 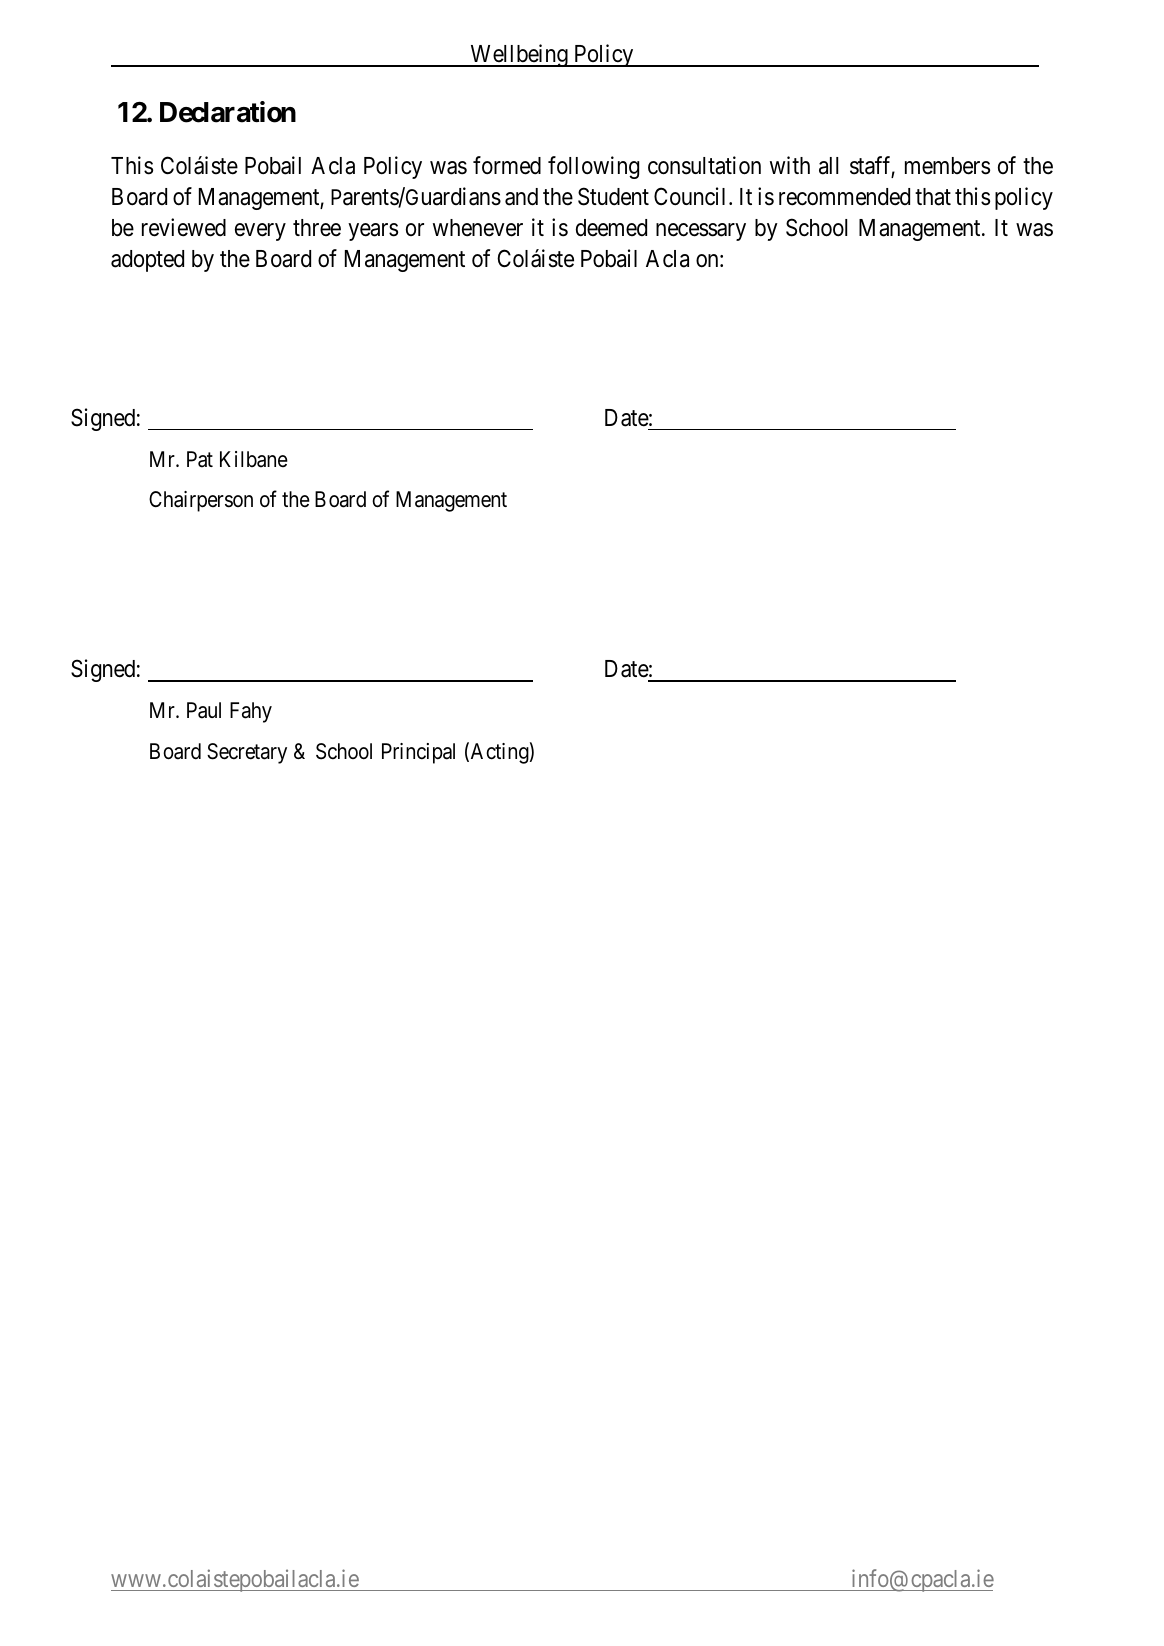 What do you see at coordinates (200, 459) in the page?
I see `Pat` at bounding box center [200, 459].
